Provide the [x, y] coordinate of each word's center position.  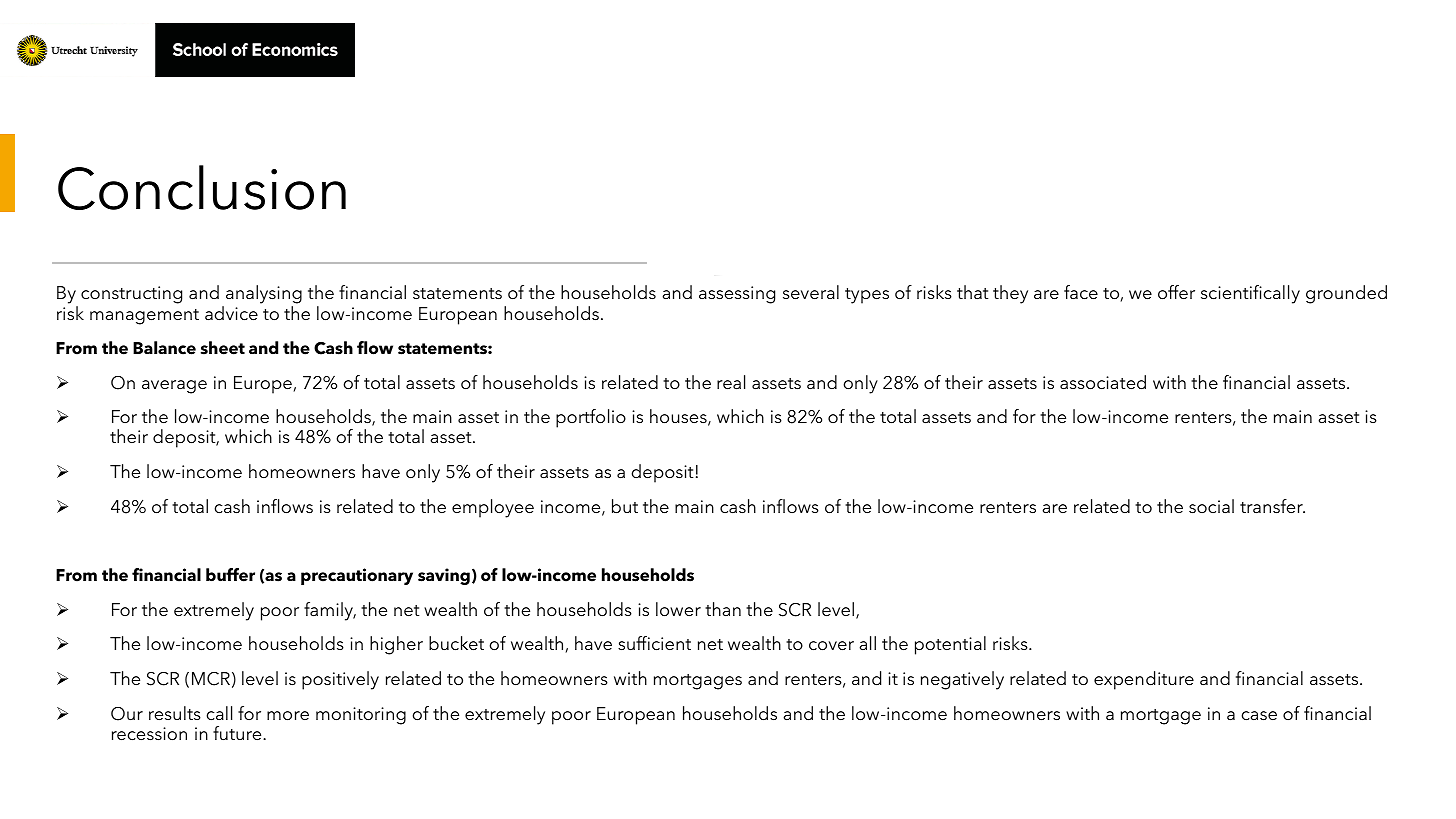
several [811, 292]
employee [493, 508]
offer [1176, 292]
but [625, 506]
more [288, 716]
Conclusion [202, 187]
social [1211, 506]
